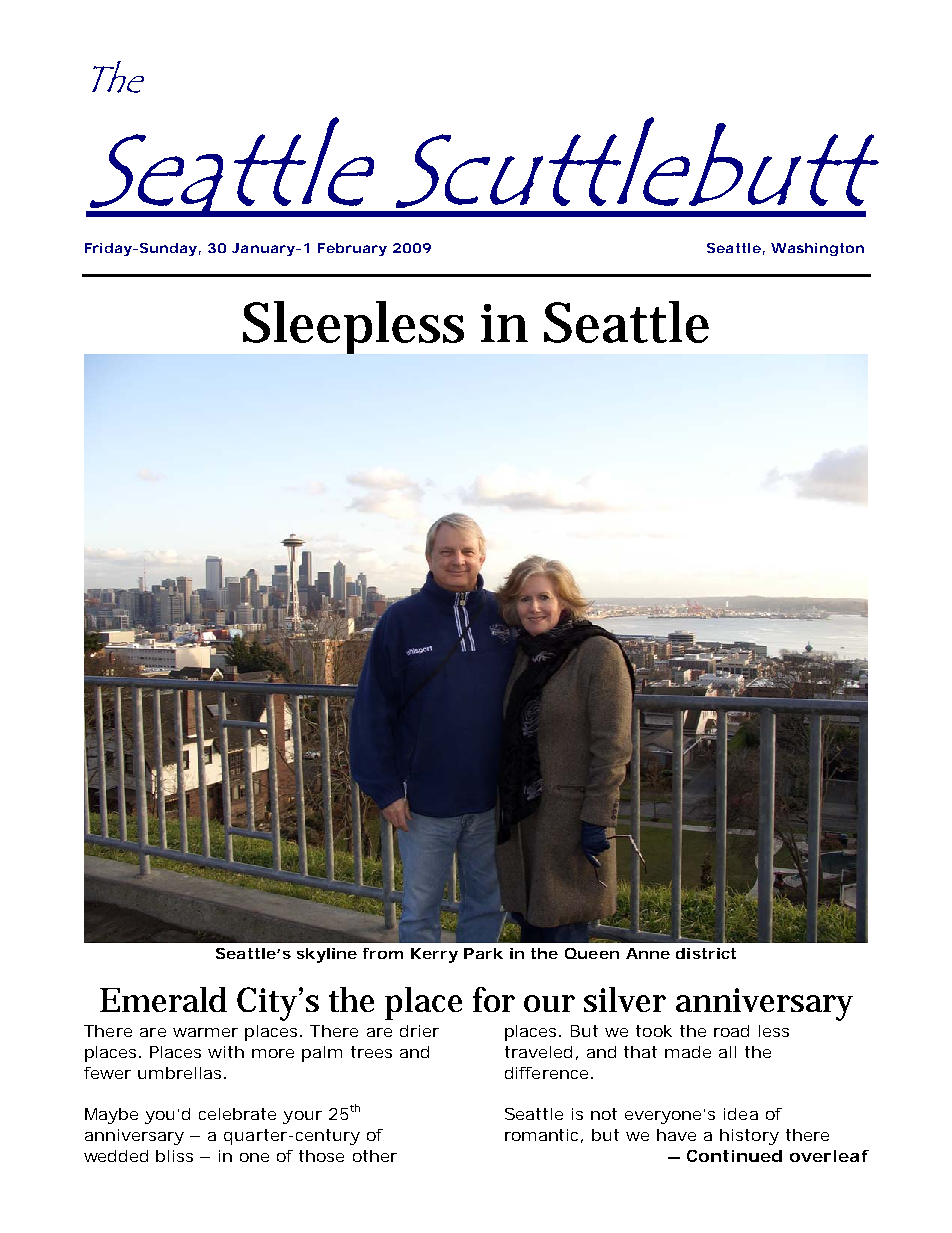 The width and height of the page is (952, 1233). Describe the element at coordinates (174, 1156) in the page. I see `bliss` at that location.
